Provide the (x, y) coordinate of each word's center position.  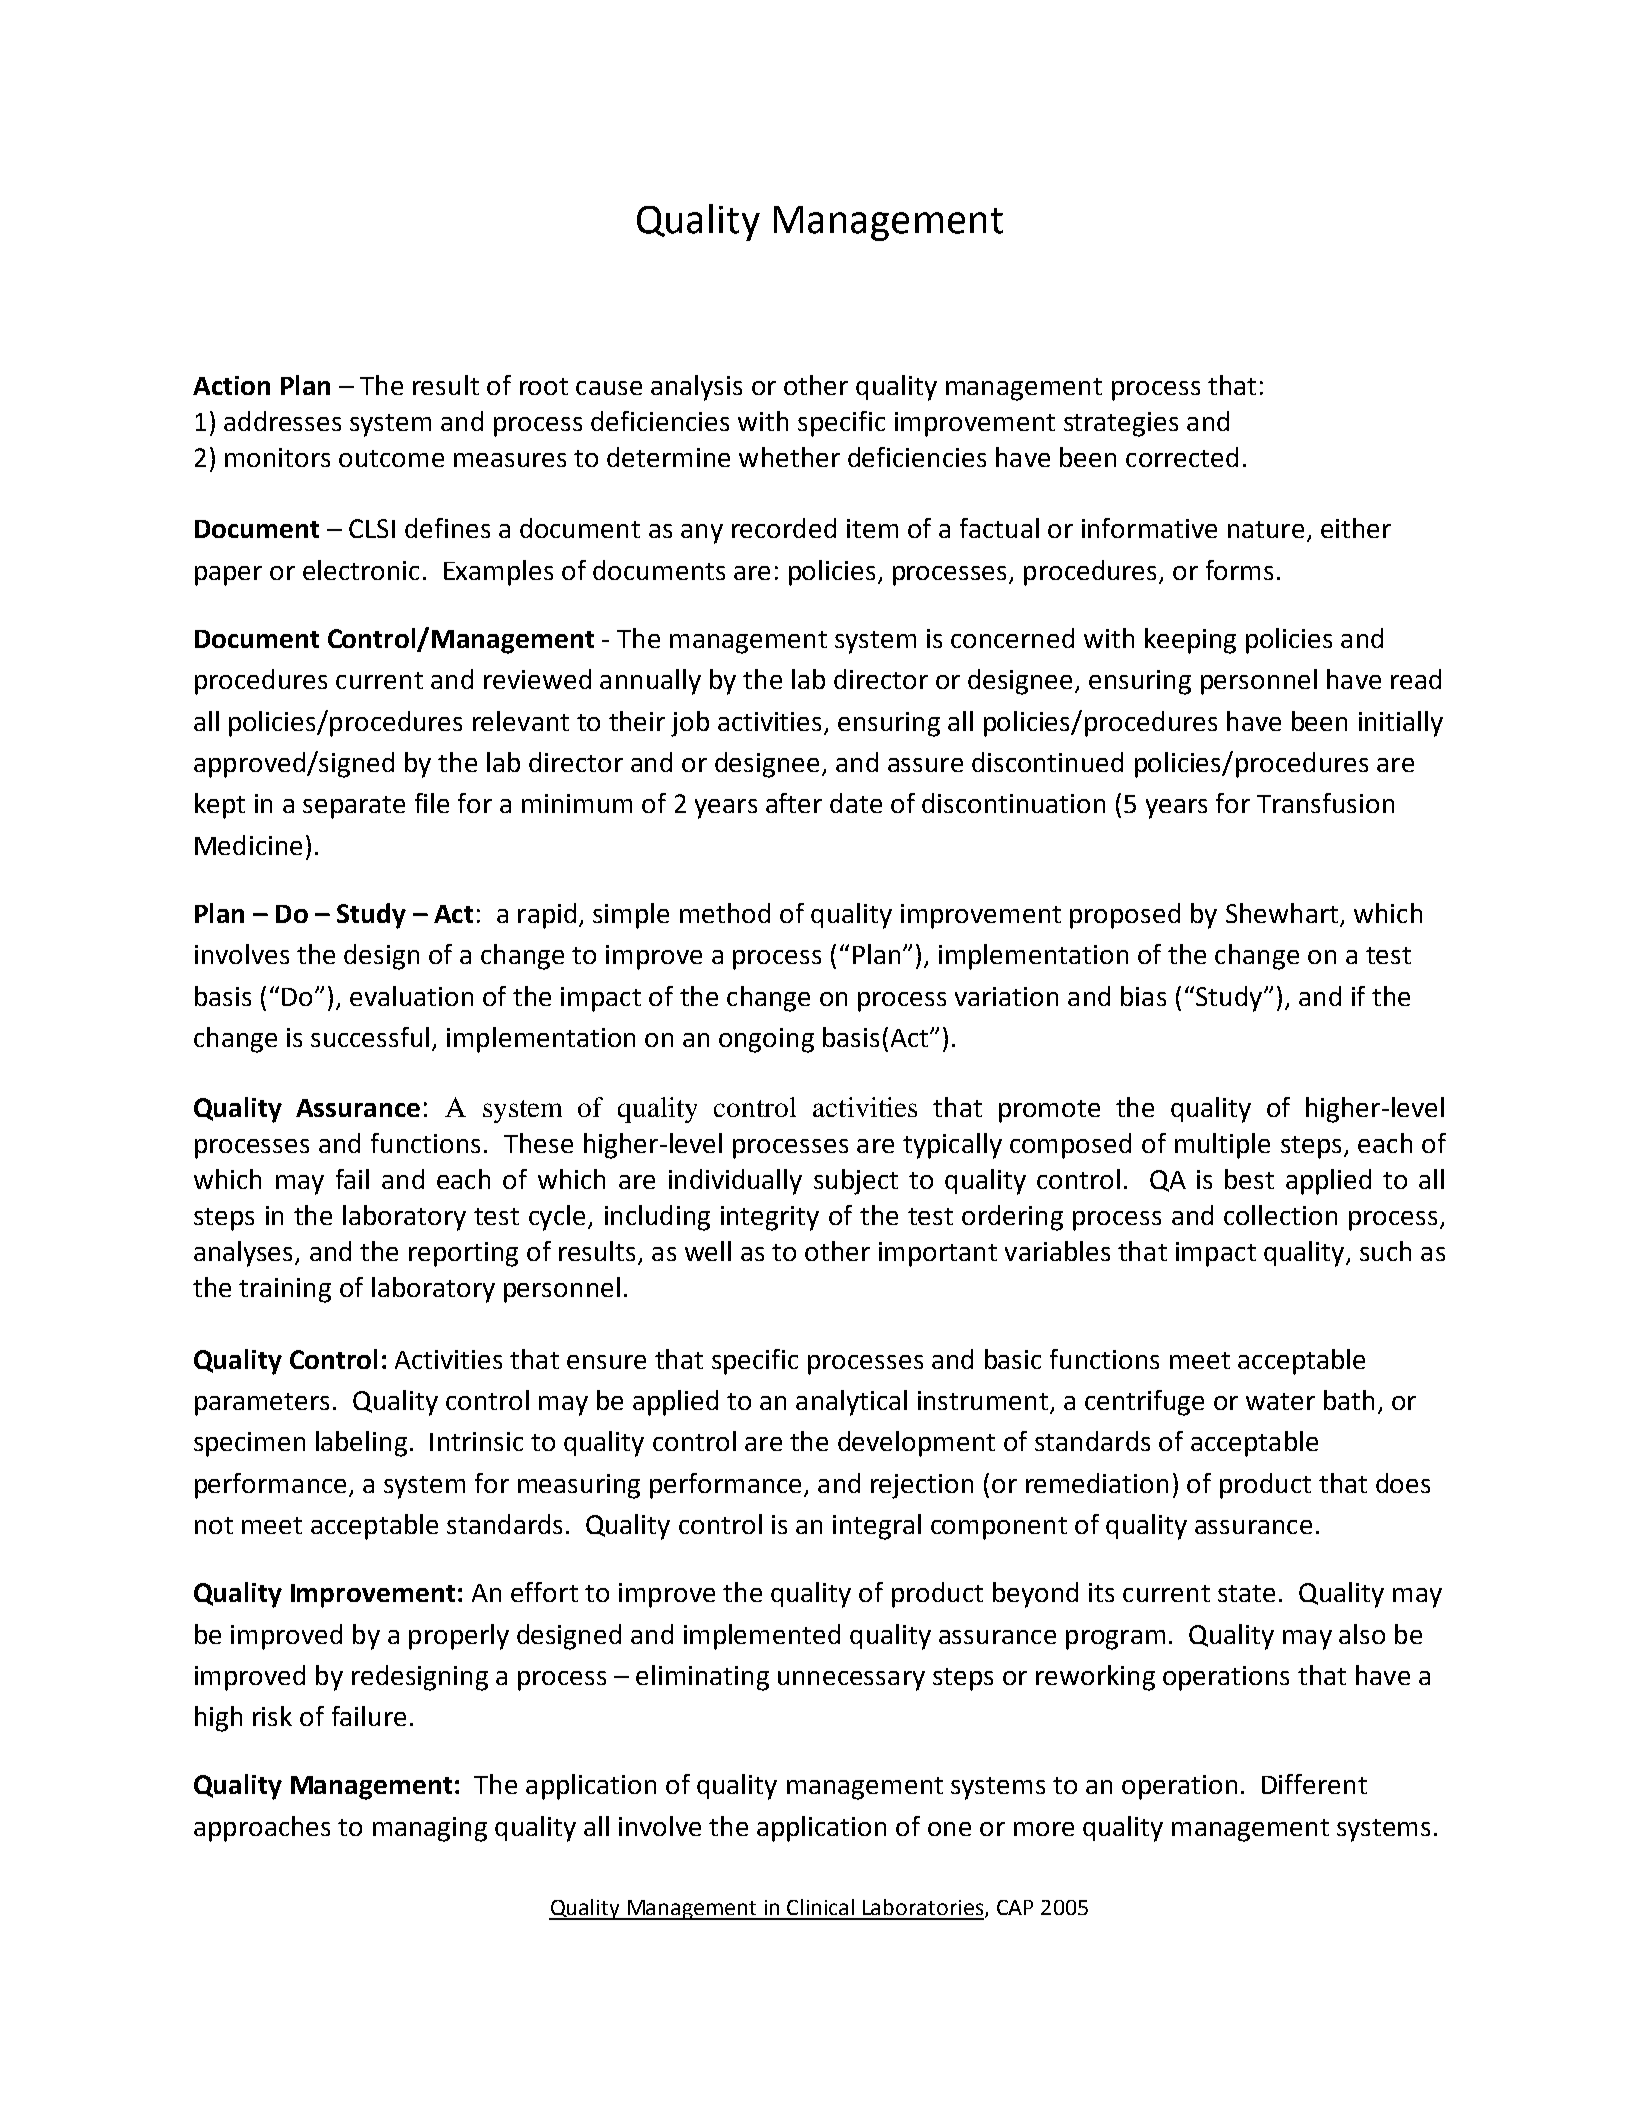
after (794, 803)
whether (789, 457)
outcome (391, 458)
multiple (1222, 1146)
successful (370, 1037)
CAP (1015, 1907)
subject (856, 1182)
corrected (1182, 457)
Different (1314, 1784)
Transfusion (1325, 803)
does (1403, 1483)
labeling (361, 1444)
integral (877, 1527)
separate (354, 807)
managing (430, 1829)
